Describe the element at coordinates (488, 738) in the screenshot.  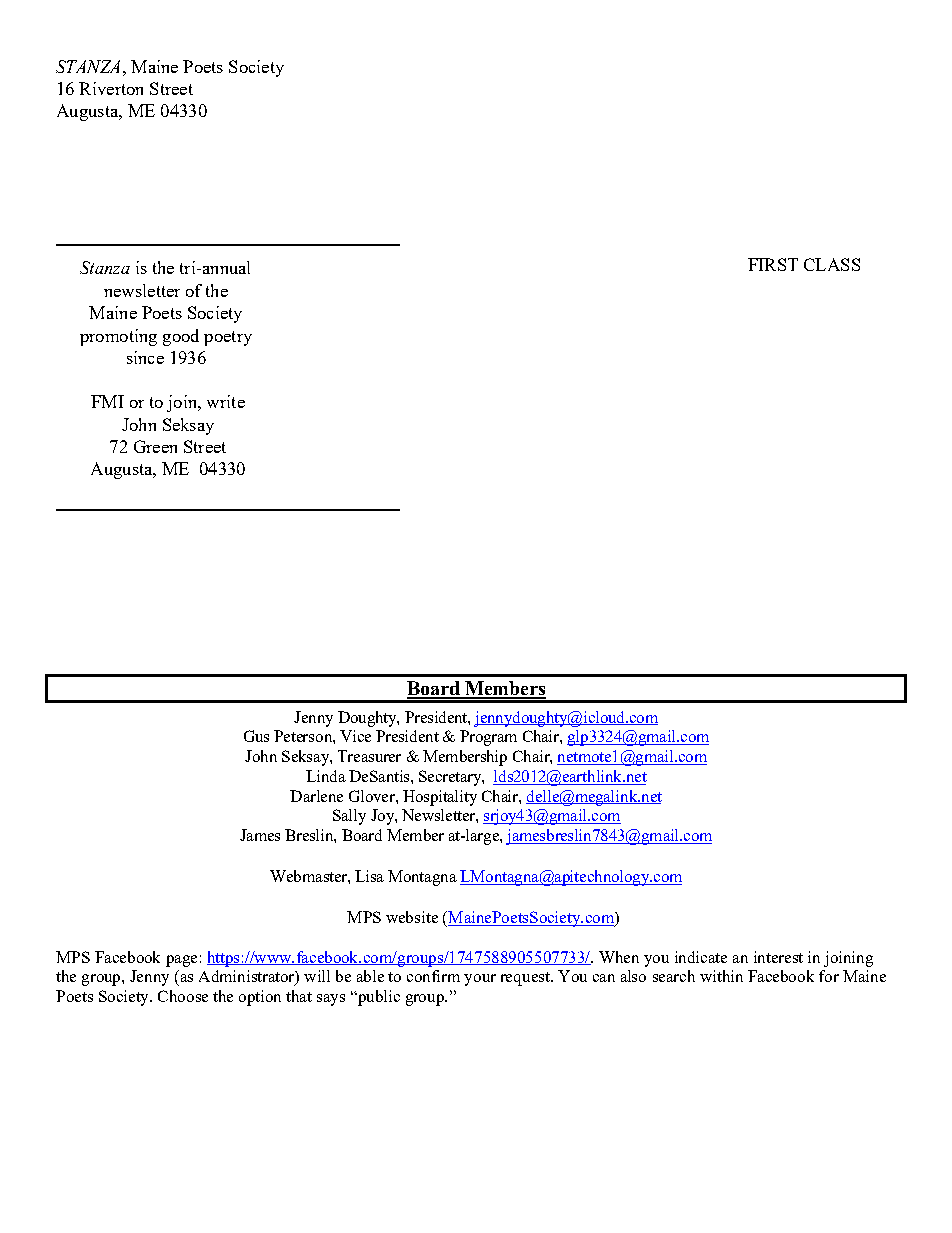
I see `Program` at that location.
